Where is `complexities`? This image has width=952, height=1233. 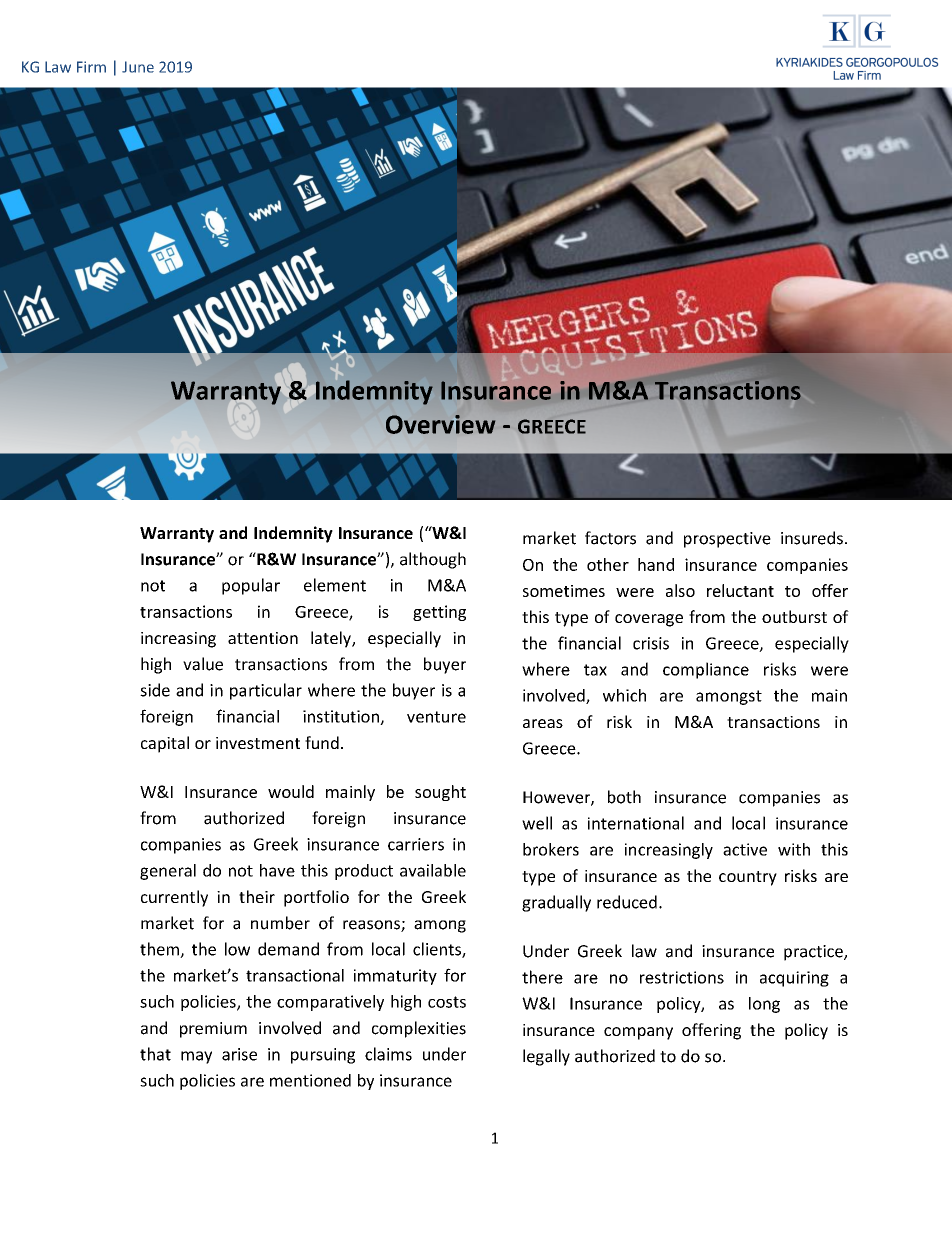 complexities is located at coordinates (419, 1029).
